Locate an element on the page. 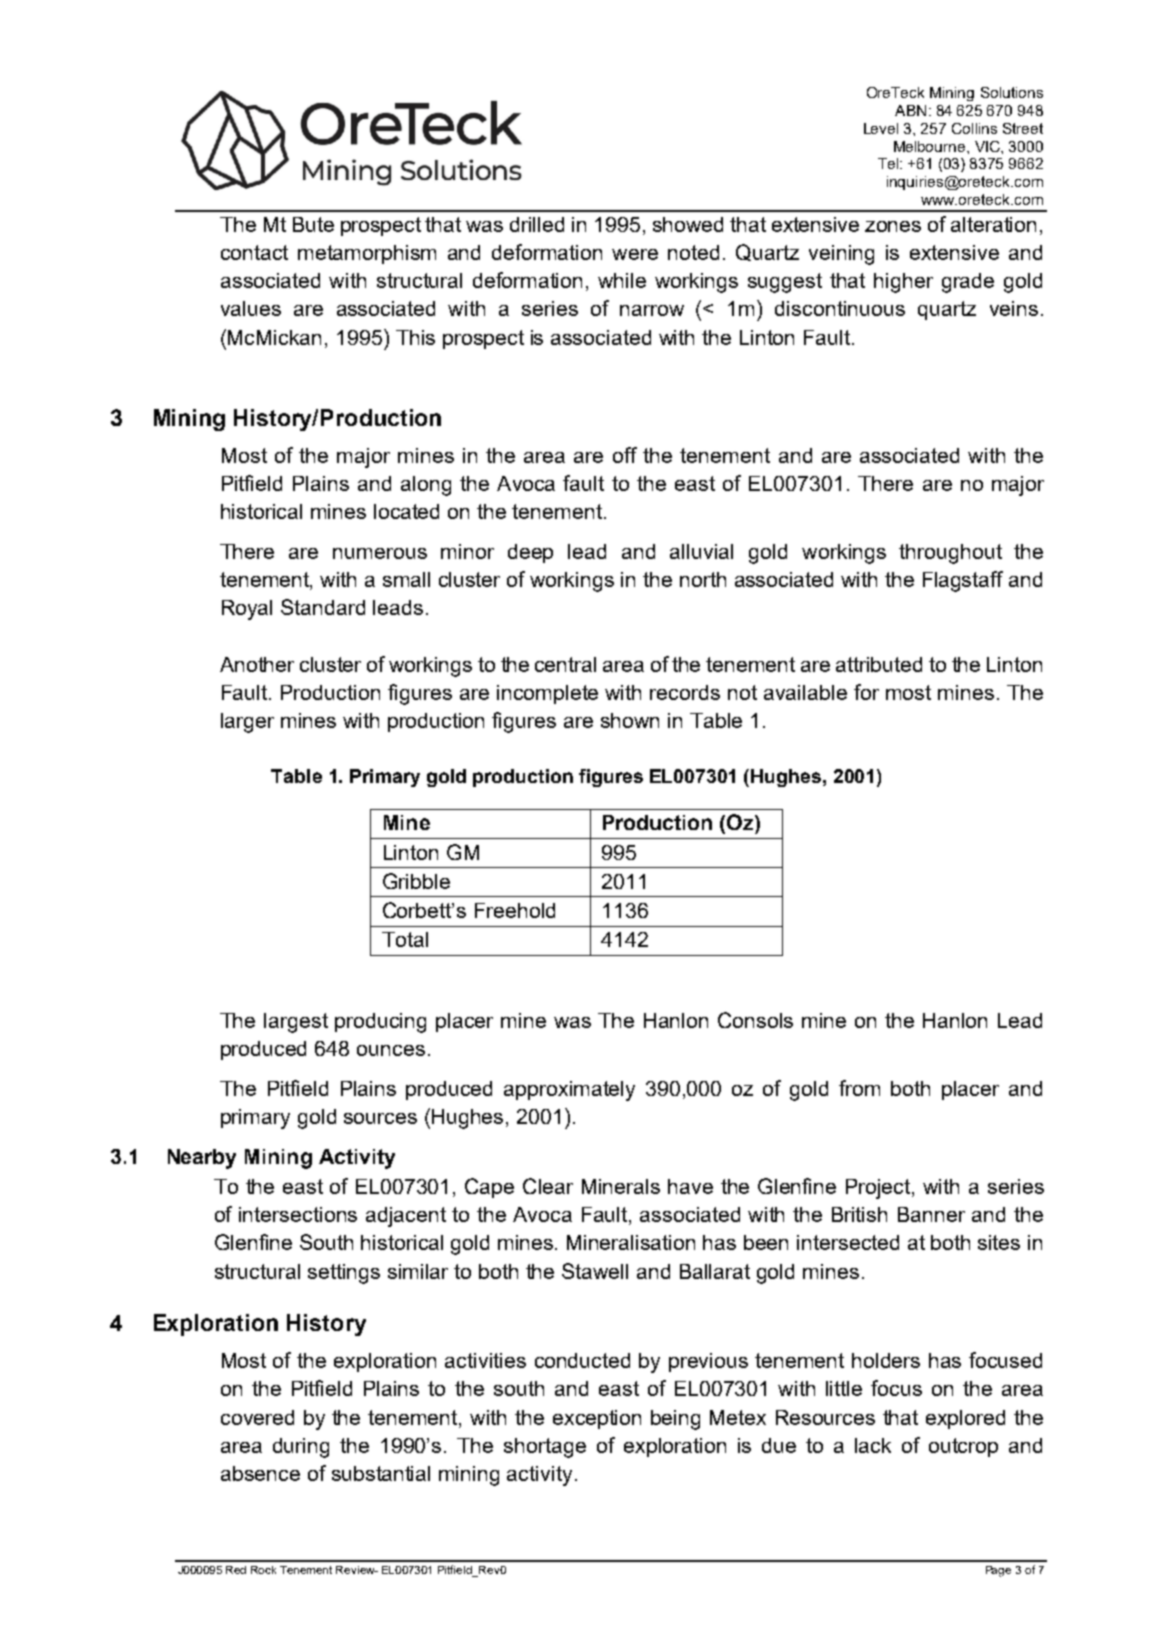  Page is located at coordinates (998, 1571).
